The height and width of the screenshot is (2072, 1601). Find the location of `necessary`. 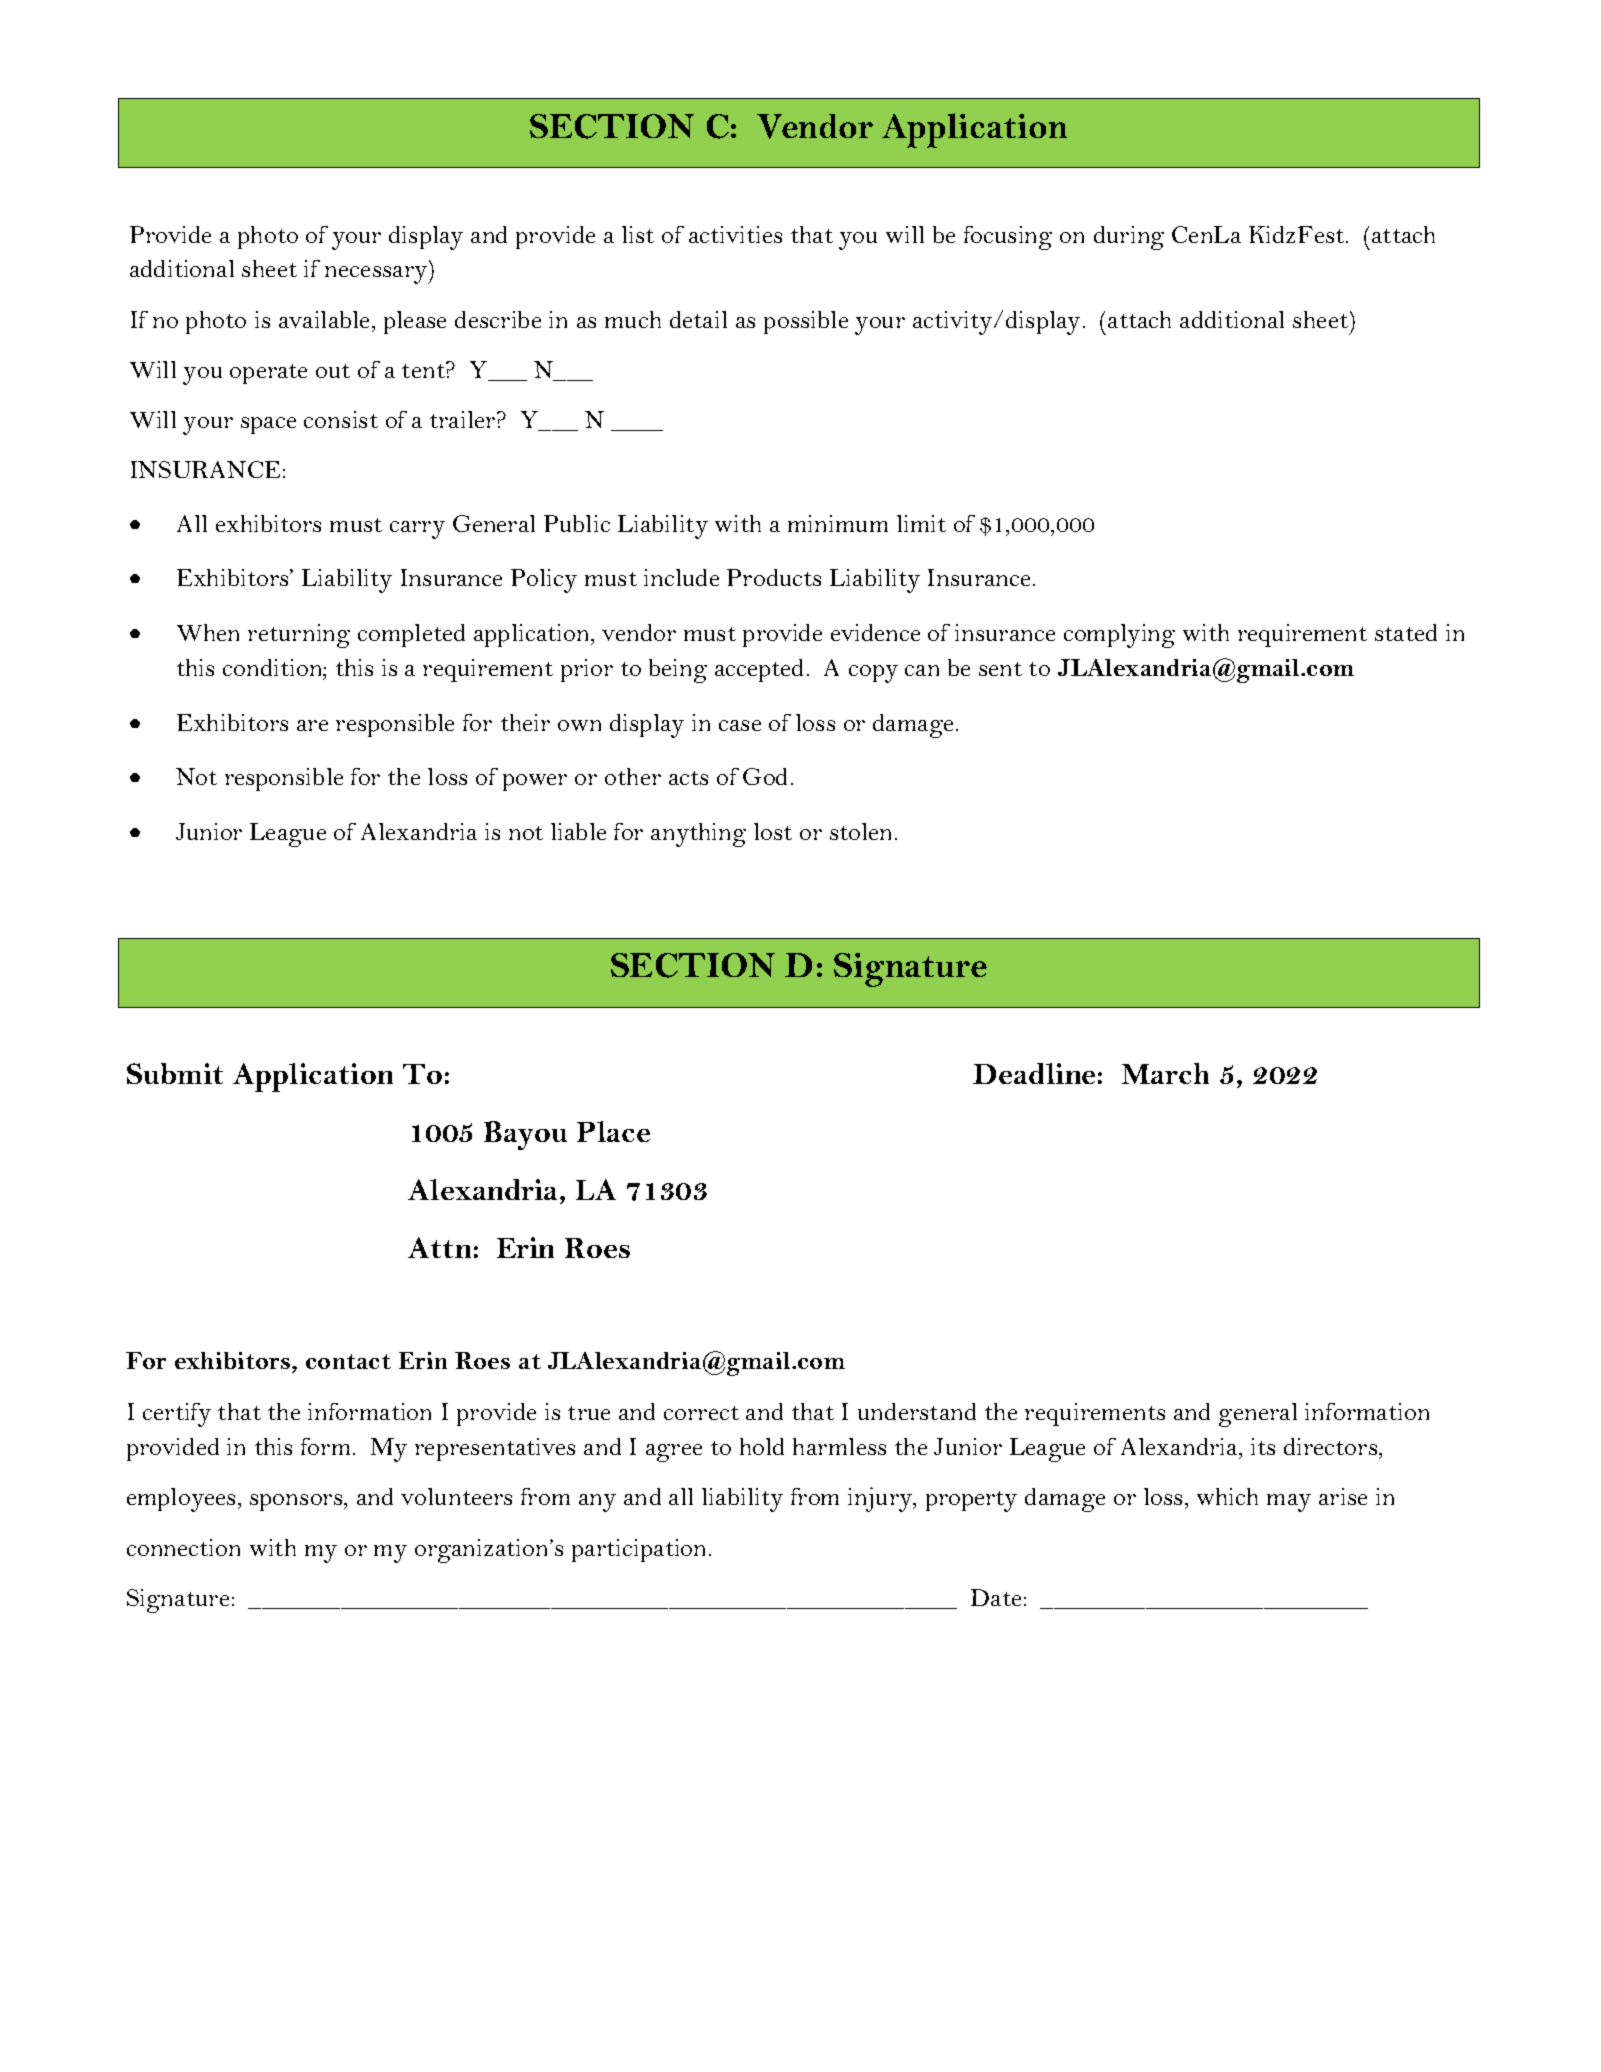

necessary is located at coordinates (377, 275).
